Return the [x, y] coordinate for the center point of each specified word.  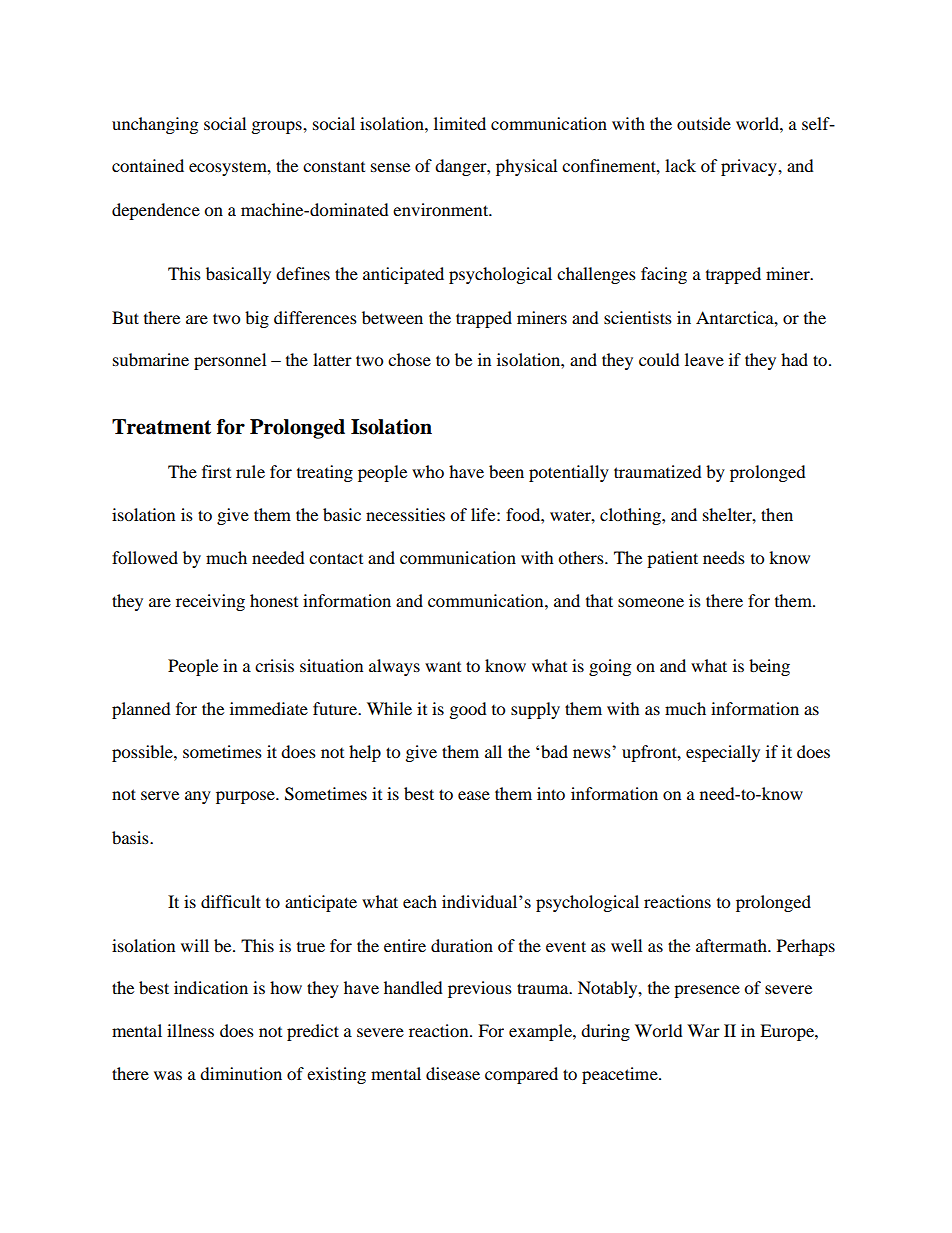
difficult [231, 901]
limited [460, 123]
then [777, 514]
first [216, 471]
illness [190, 1030]
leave [704, 359]
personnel [230, 361]
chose [409, 359]
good [468, 710]
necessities [405, 514]
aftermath [732, 945]
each [420, 901]
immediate [269, 708]
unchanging [155, 125]
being [769, 667]
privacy [750, 167]
